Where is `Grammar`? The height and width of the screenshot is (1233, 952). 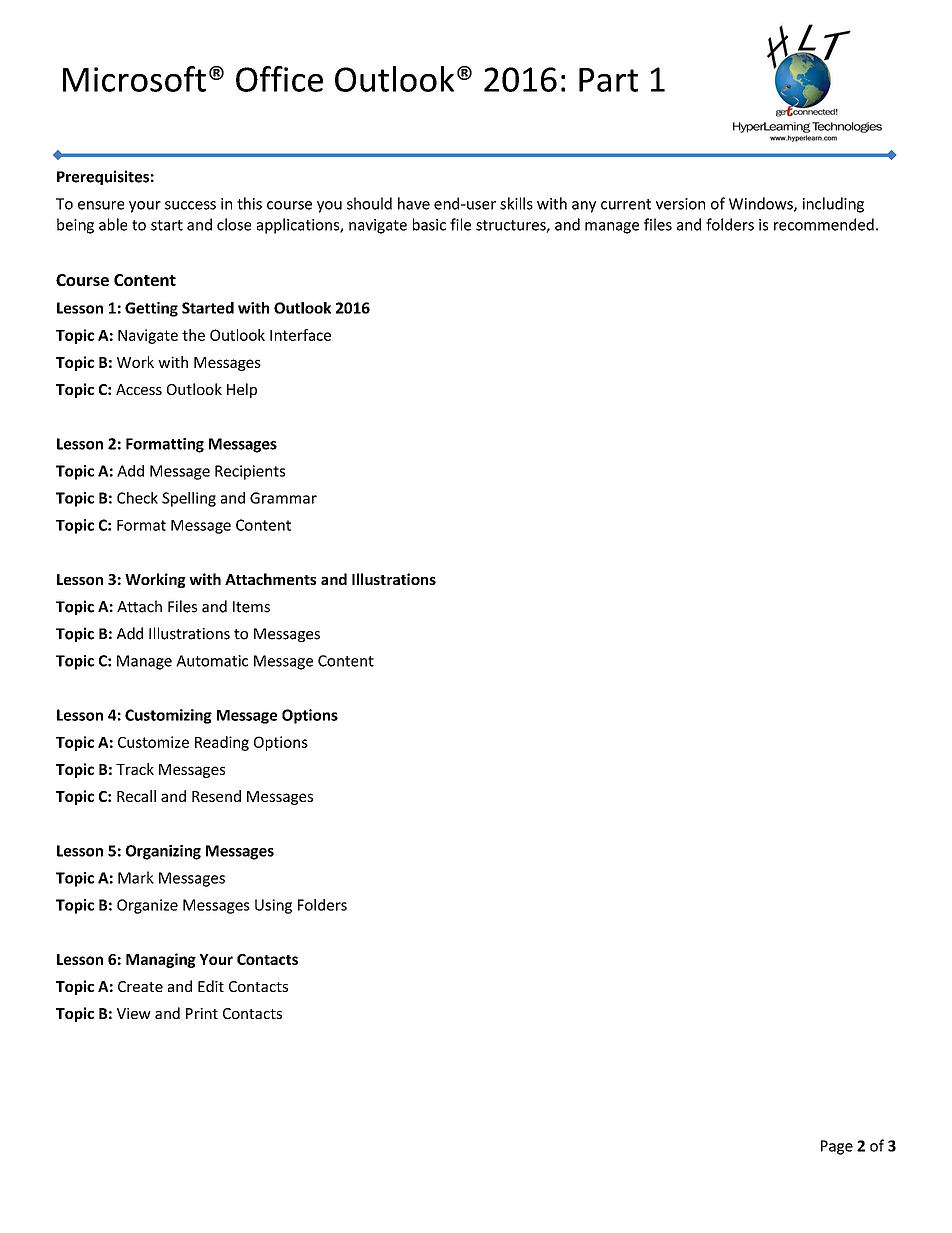
Grammar is located at coordinates (283, 498).
